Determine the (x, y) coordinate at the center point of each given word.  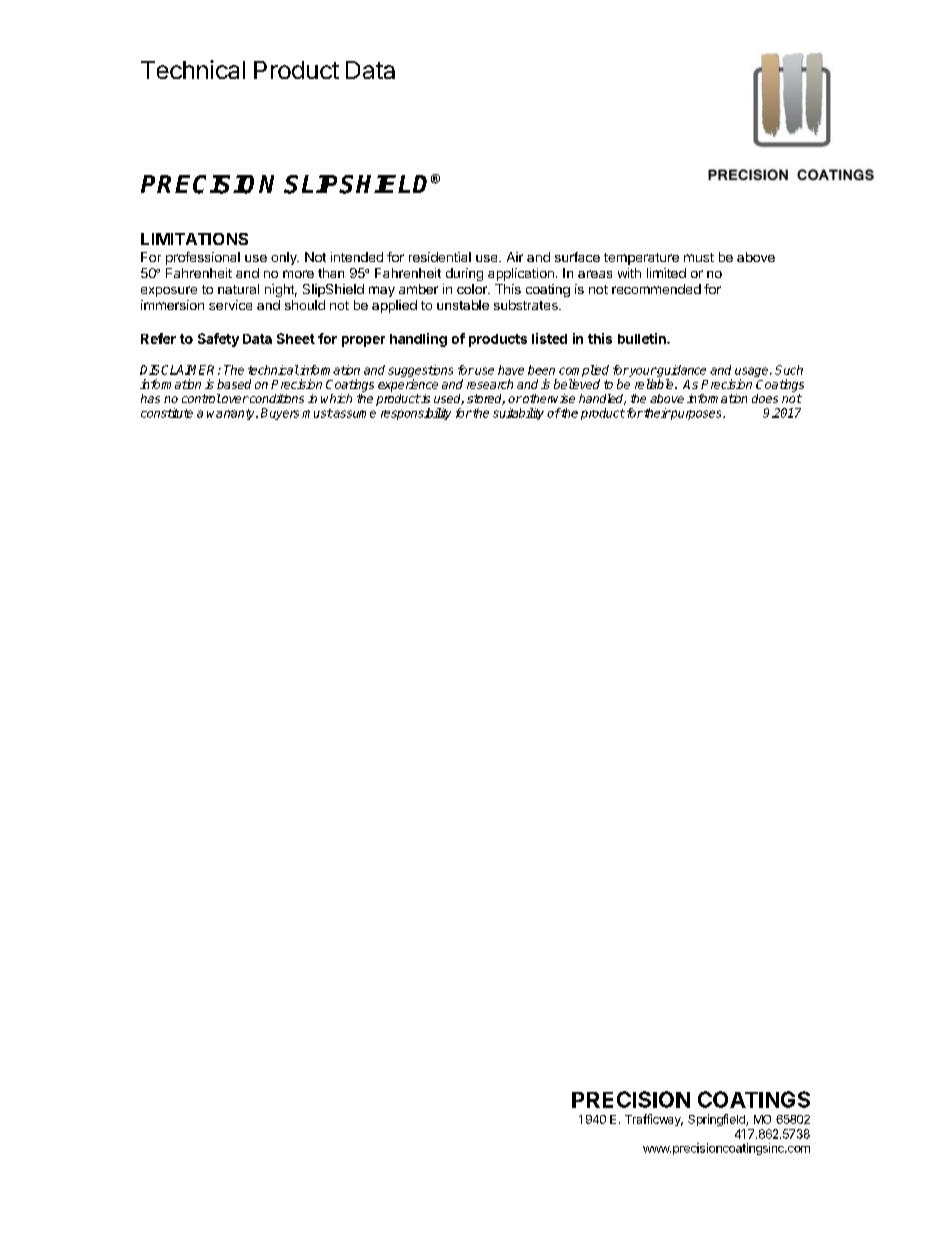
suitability (518, 414)
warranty (232, 414)
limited (666, 273)
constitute (167, 413)
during (464, 274)
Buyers (280, 414)
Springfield (717, 1120)
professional (203, 258)
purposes (696, 415)
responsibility (416, 414)
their (656, 413)
